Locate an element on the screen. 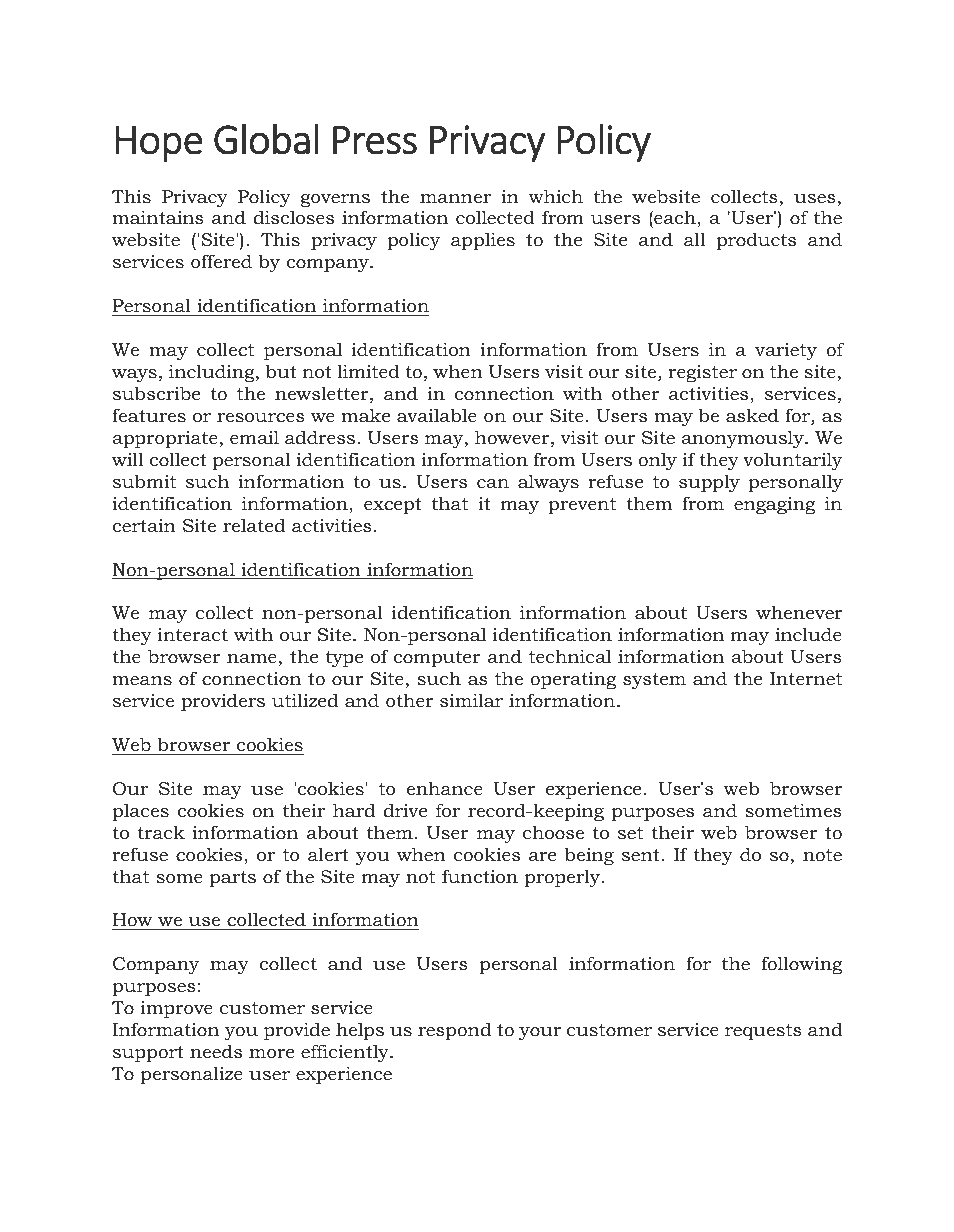  uses is located at coordinates (815, 198).
